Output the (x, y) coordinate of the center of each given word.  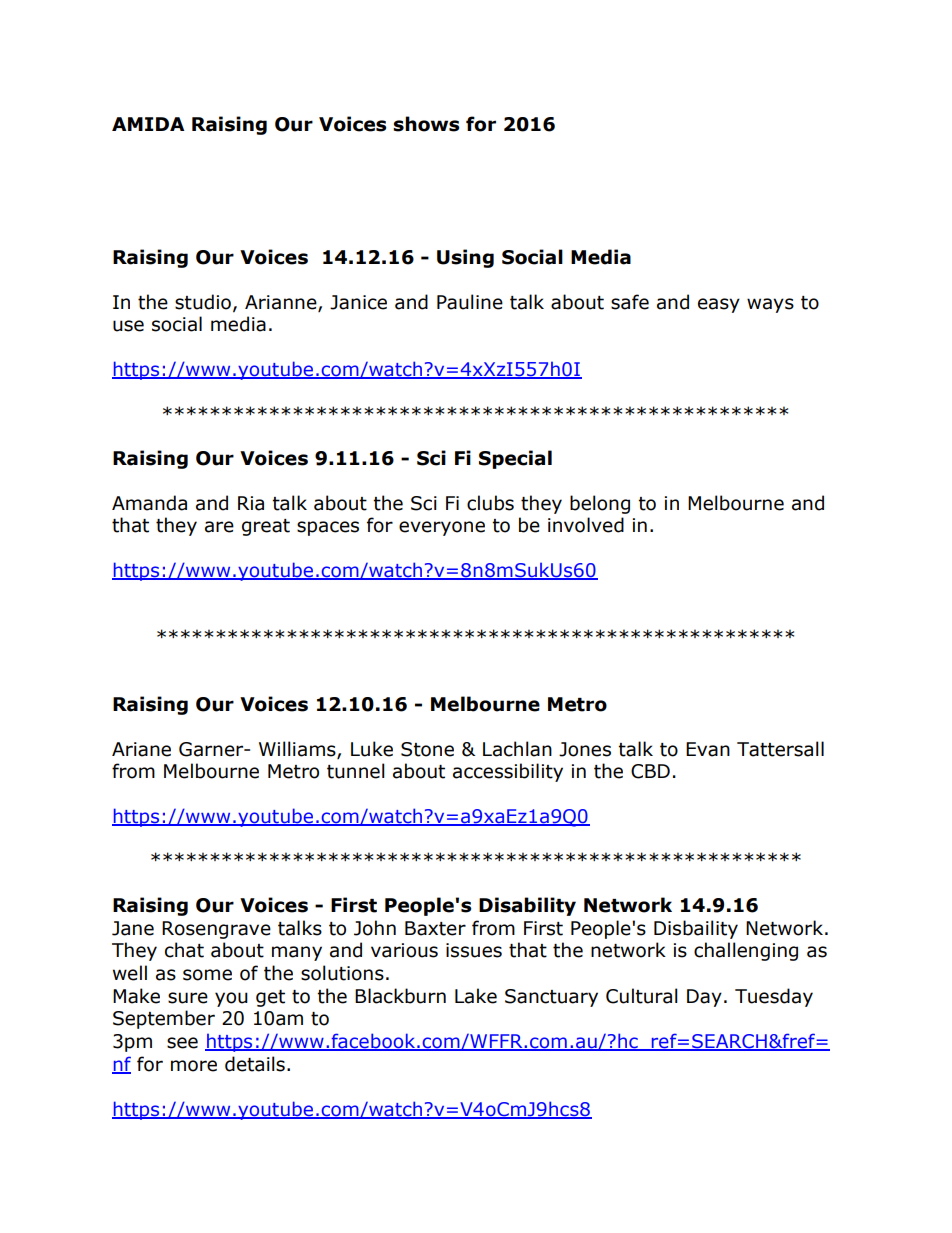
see (182, 1043)
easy (719, 305)
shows (426, 124)
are (219, 527)
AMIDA (148, 124)
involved (586, 525)
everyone (442, 528)
